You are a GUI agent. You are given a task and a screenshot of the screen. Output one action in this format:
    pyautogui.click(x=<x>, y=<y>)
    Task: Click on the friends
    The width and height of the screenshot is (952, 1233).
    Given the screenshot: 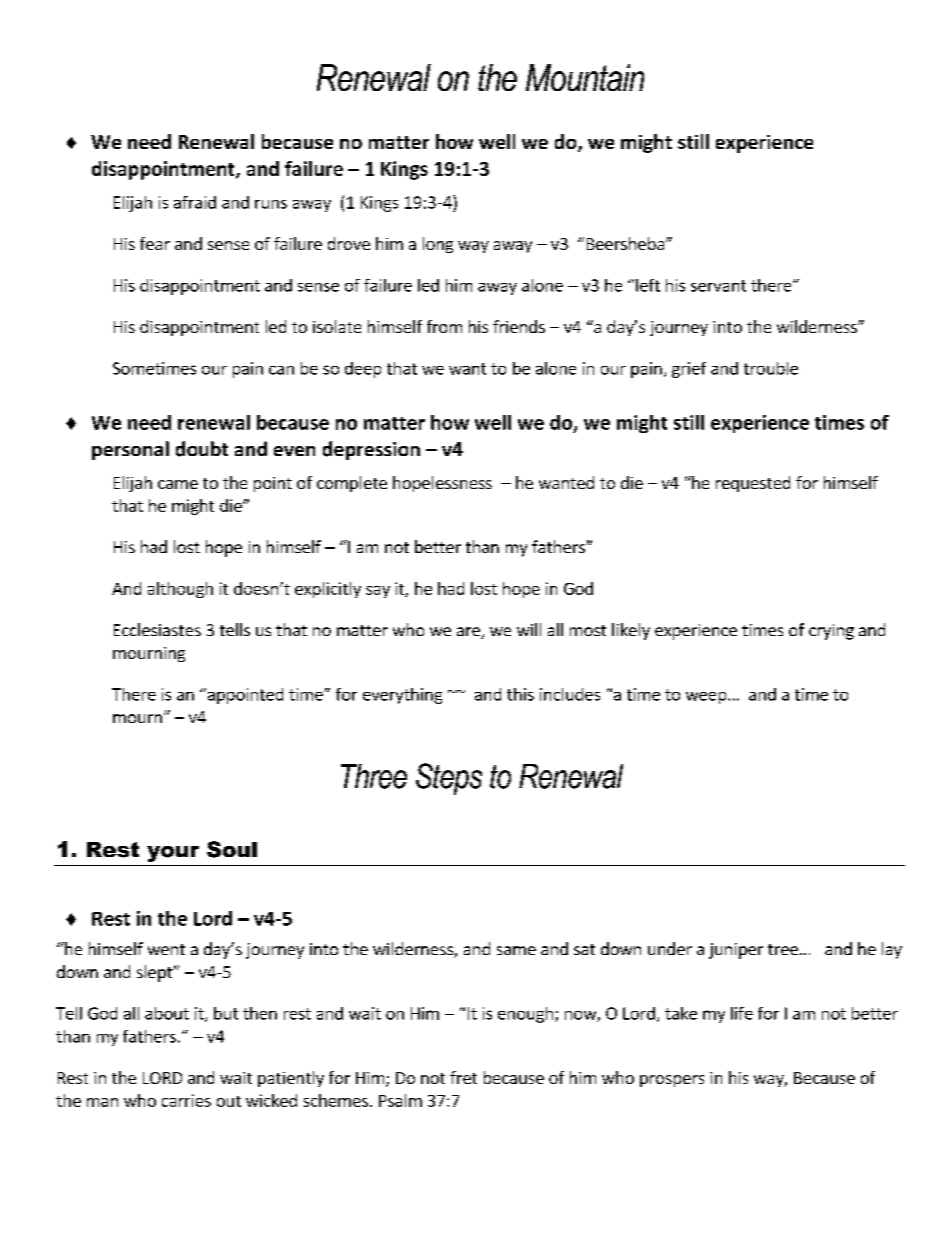 What is the action you would take?
    pyautogui.click(x=519, y=326)
